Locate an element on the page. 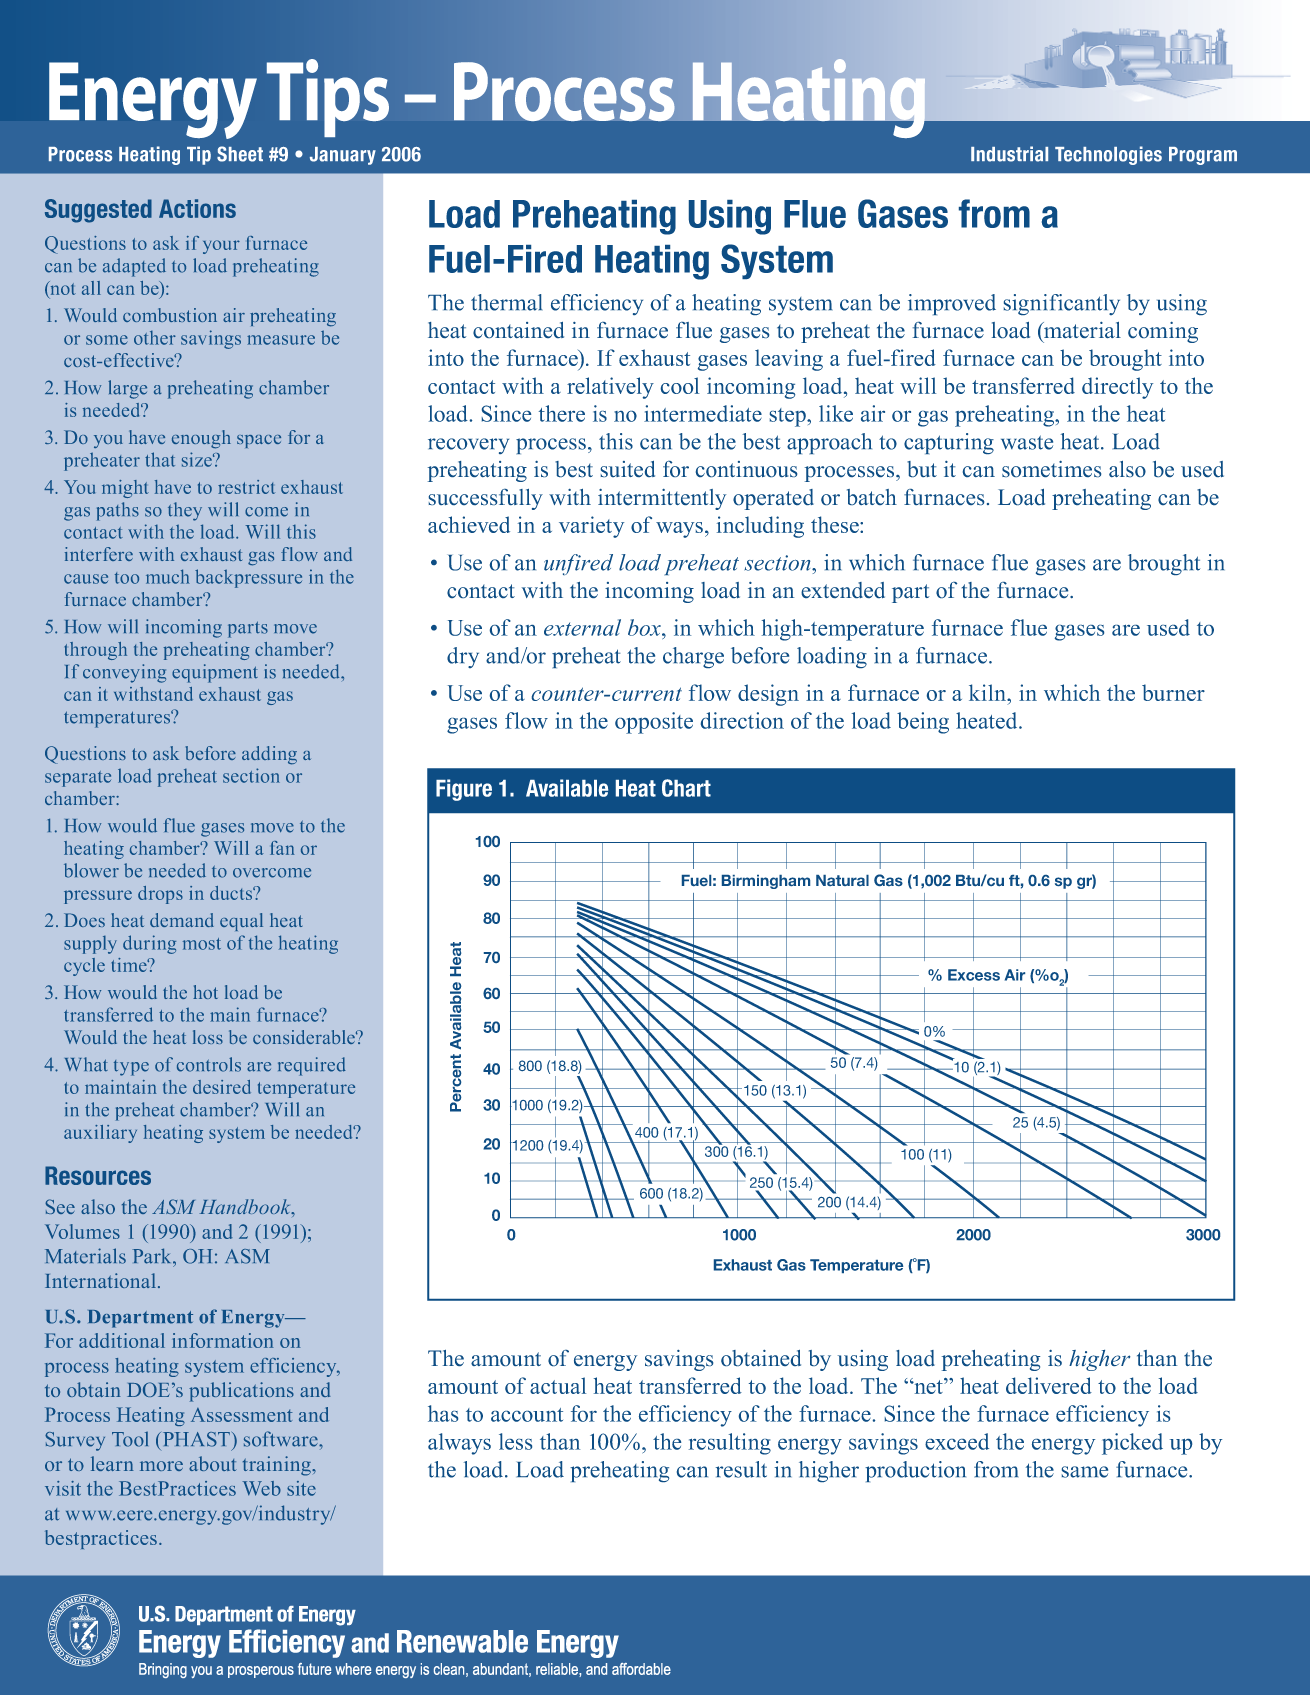 The width and height of the document is (1310, 1695). kiln is located at coordinates (989, 692).
